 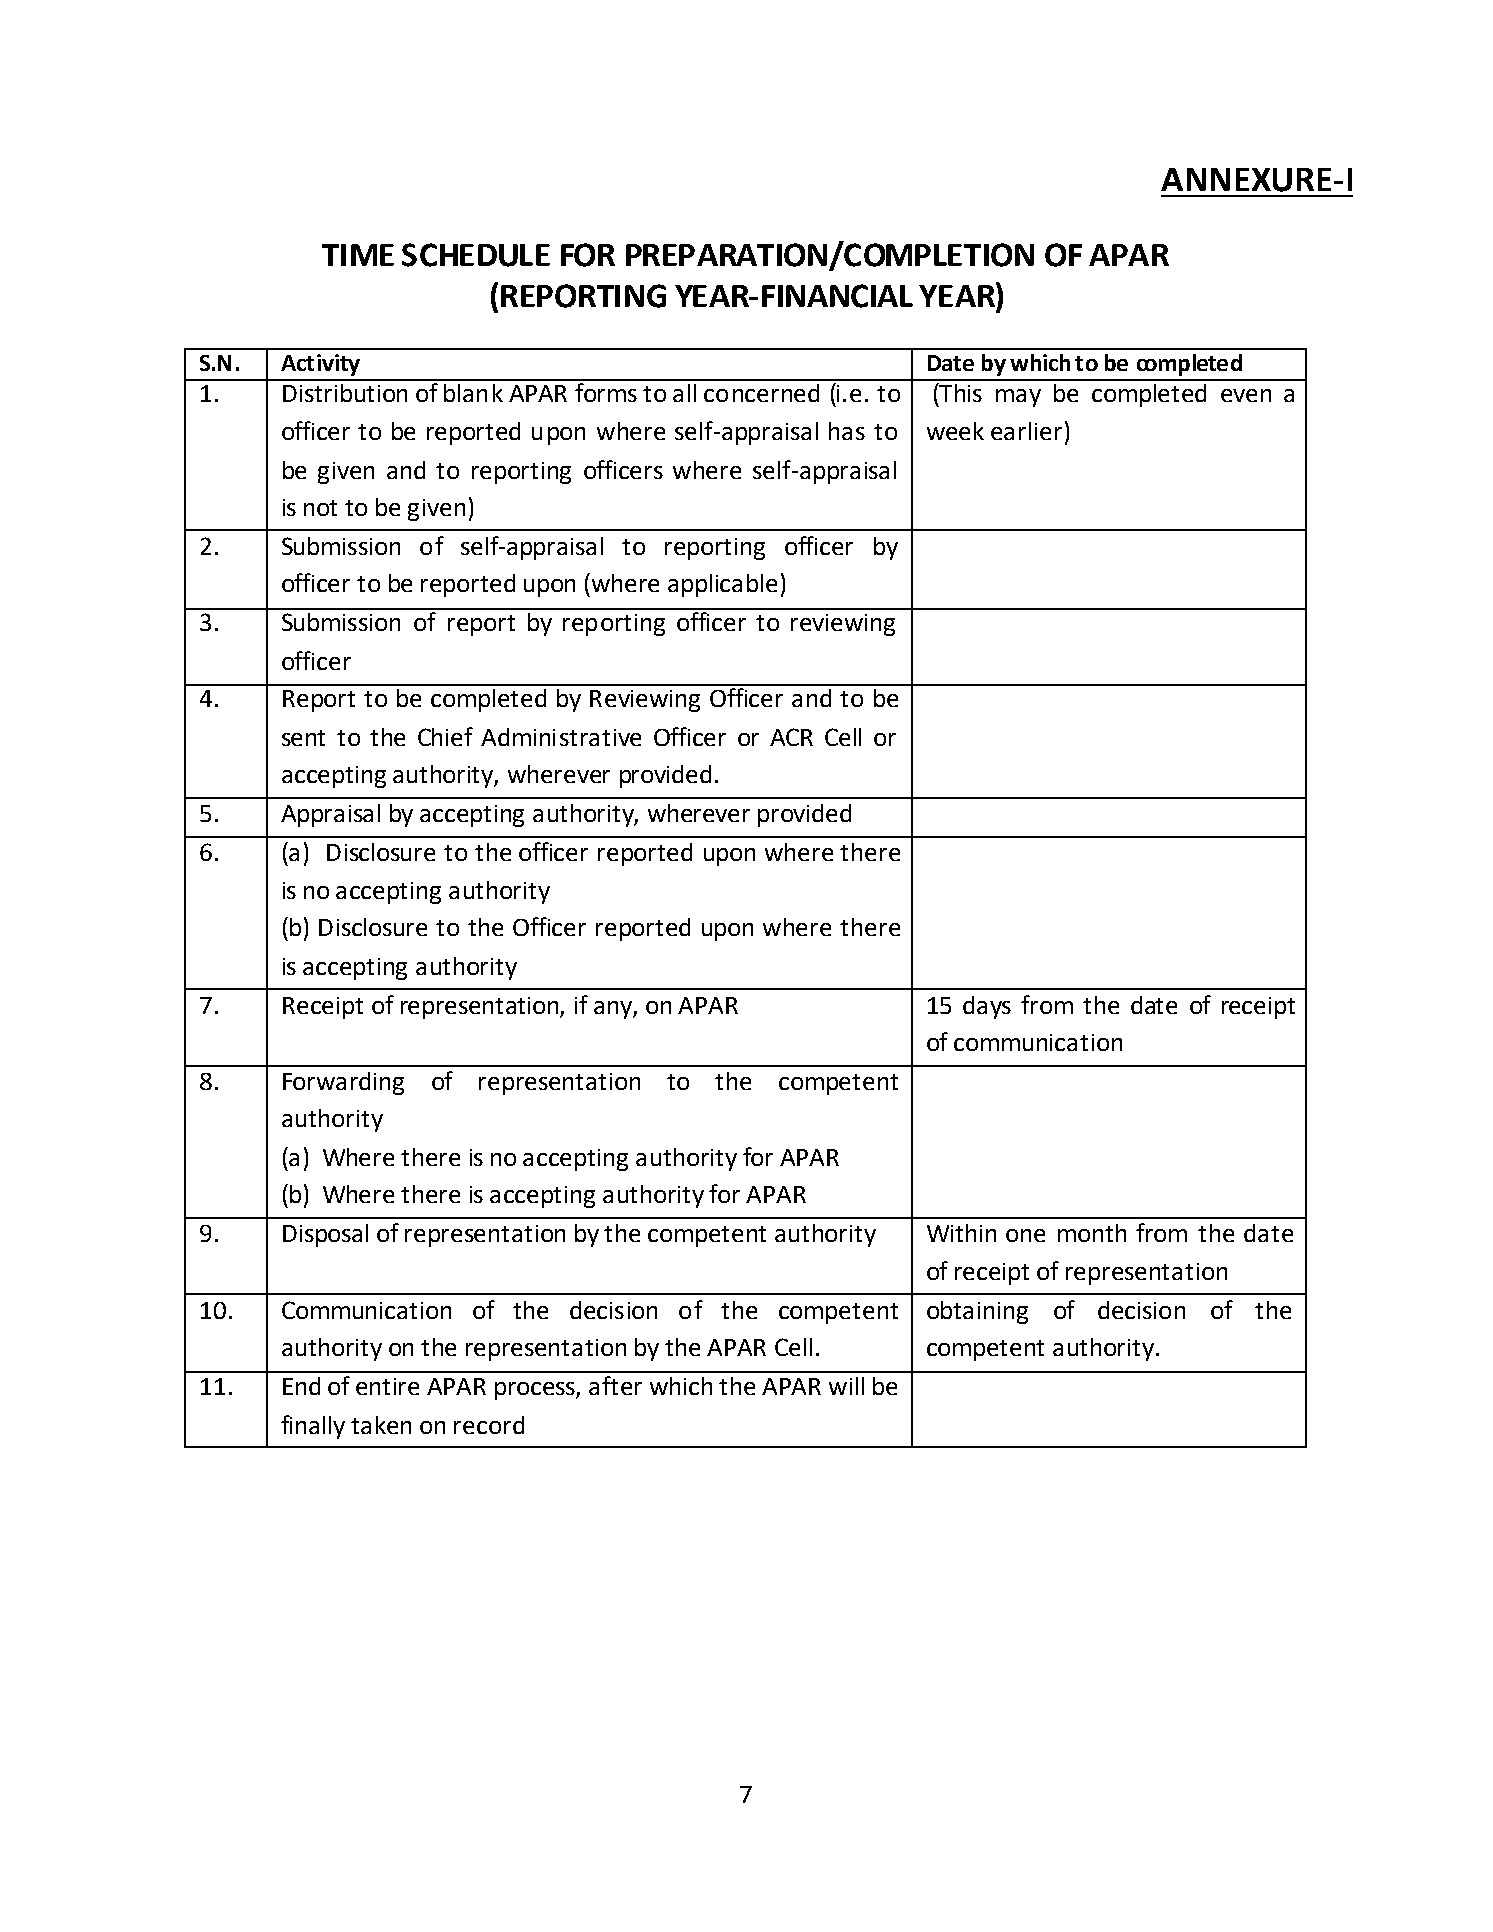 I want to click on Within, so click(x=961, y=1233).
